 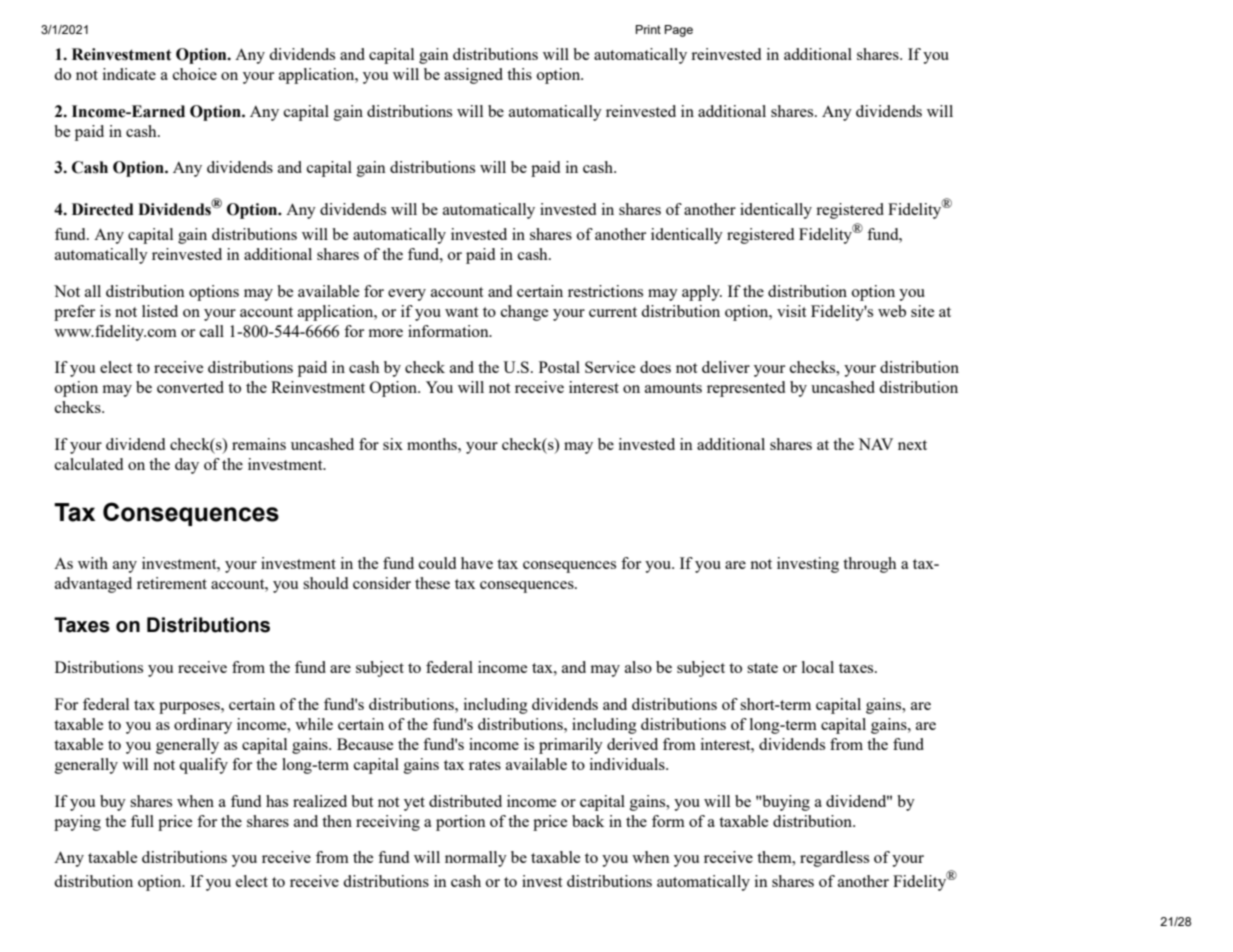 I want to click on full, so click(x=142, y=821).
